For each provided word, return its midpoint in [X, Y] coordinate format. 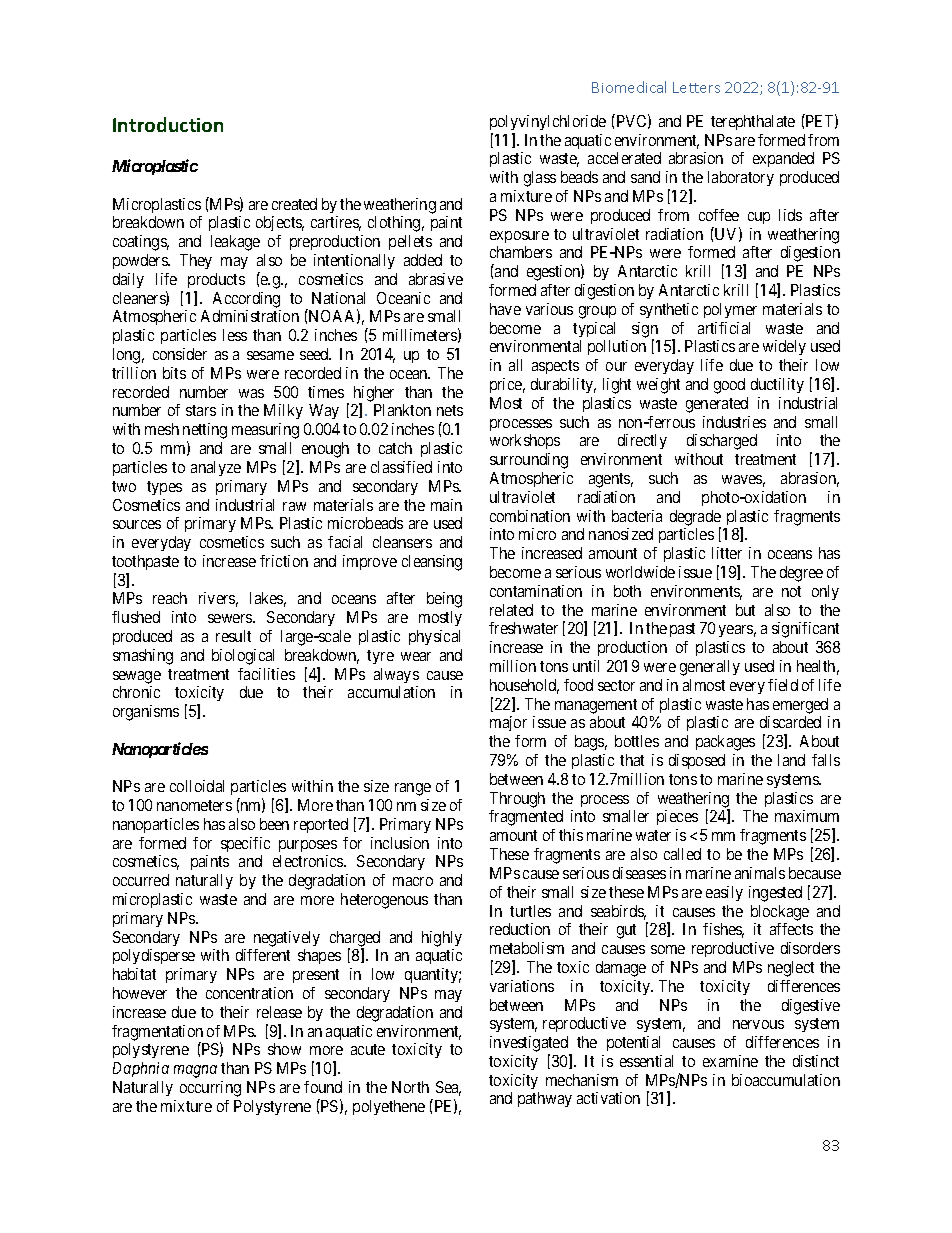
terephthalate [753, 122]
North [410, 1087]
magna [195, 1071]
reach [170, 598]
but [745, 610]
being [444, 600]
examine [730, 1061]
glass [540, 179]
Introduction [168, 124]
